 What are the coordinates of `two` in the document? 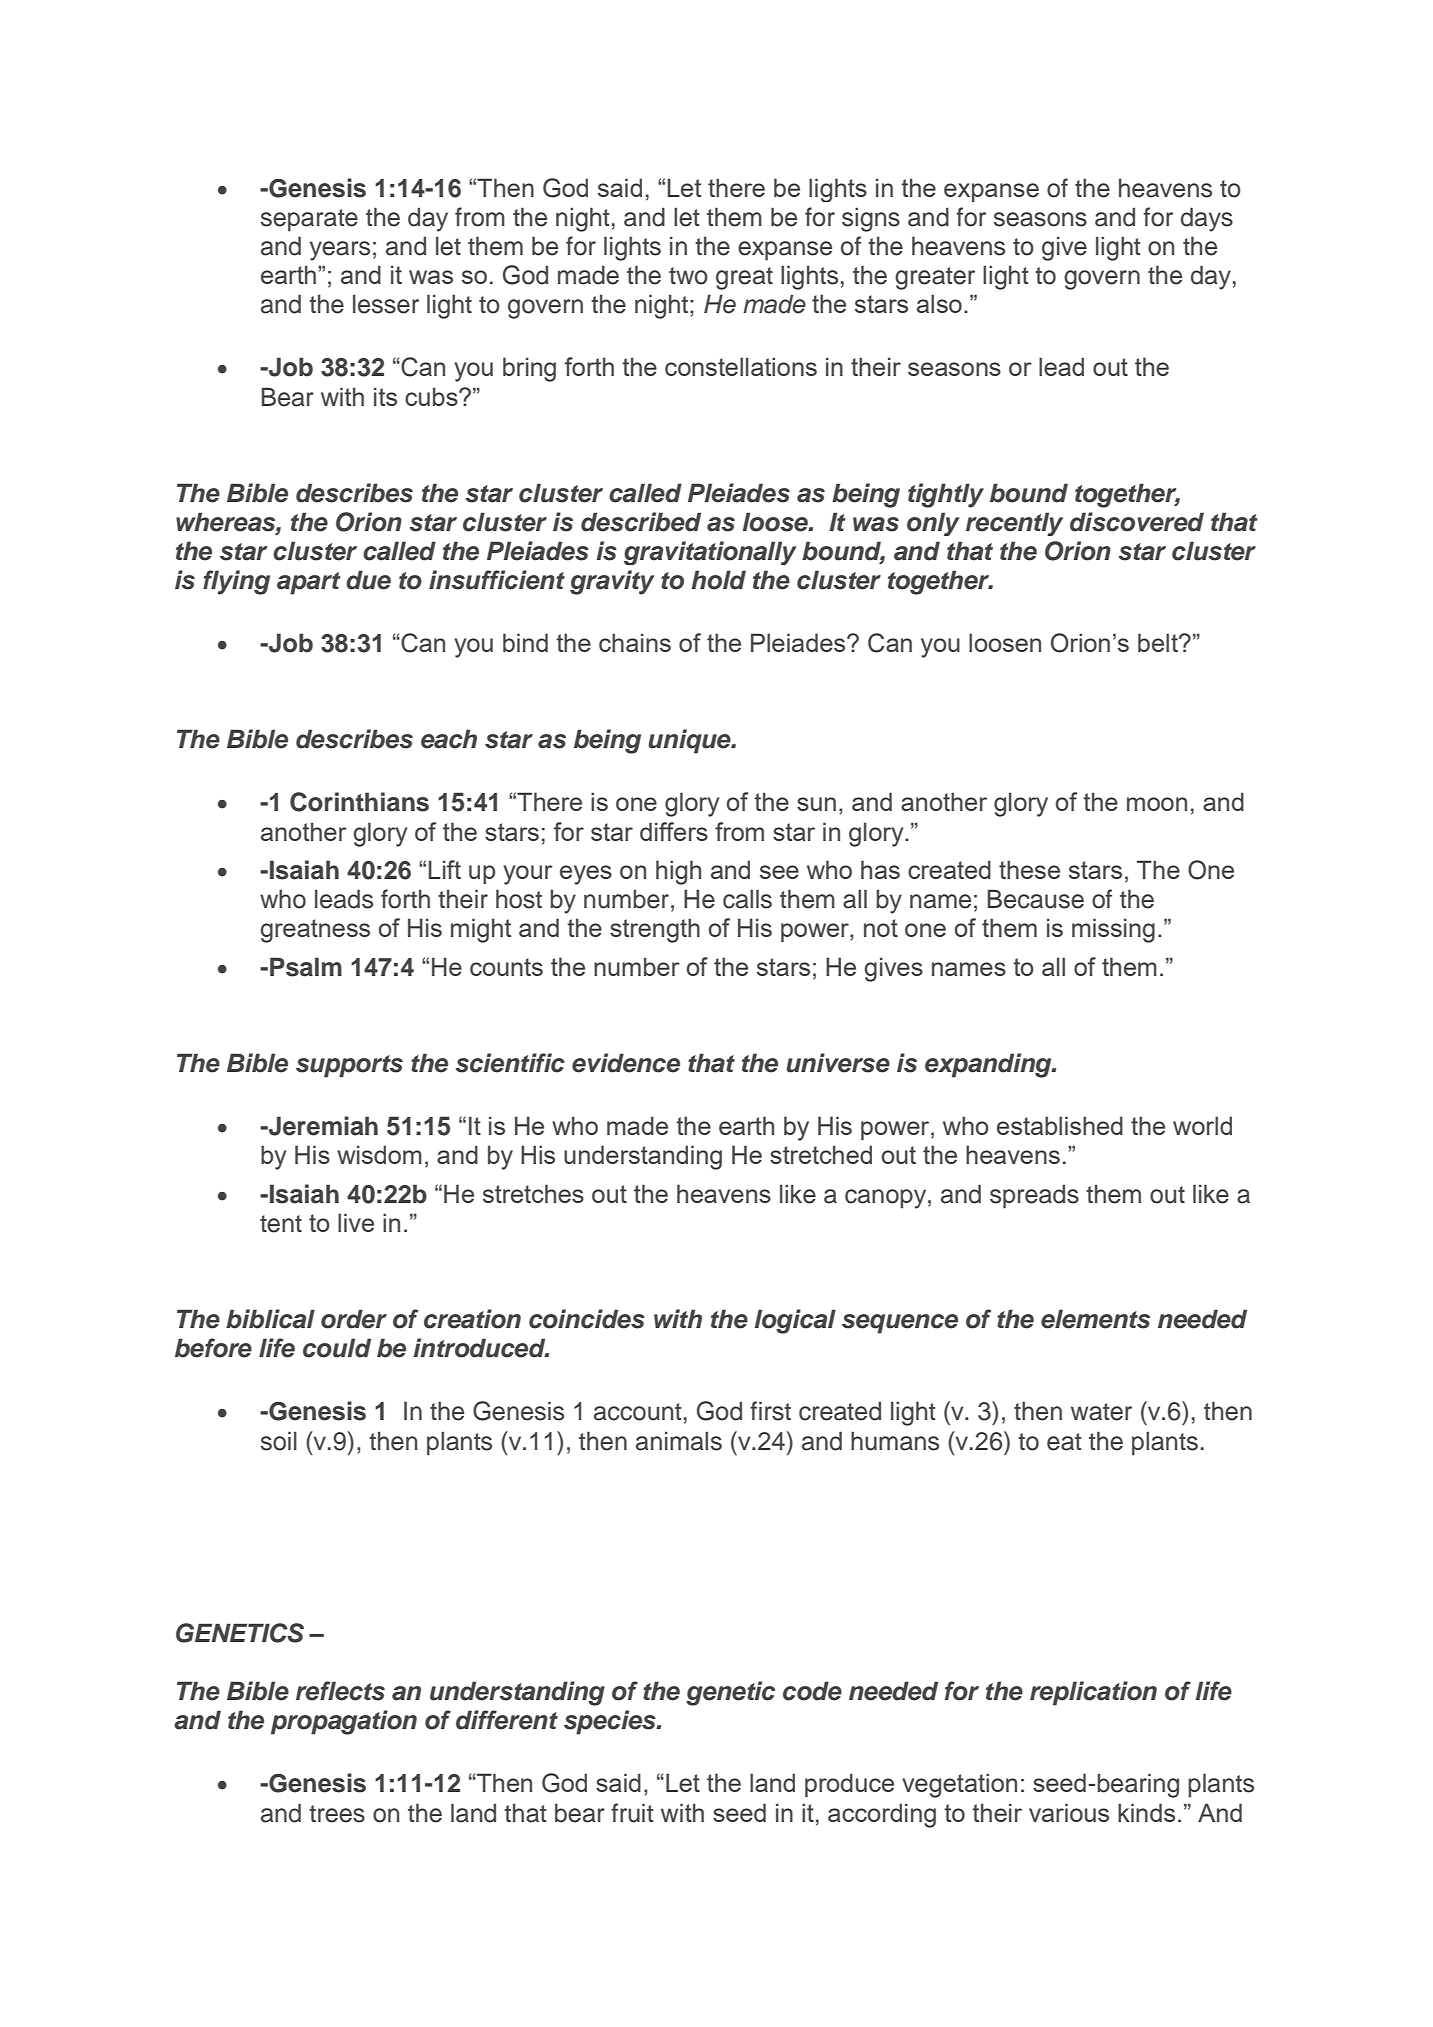 It's located at (688, 276).
